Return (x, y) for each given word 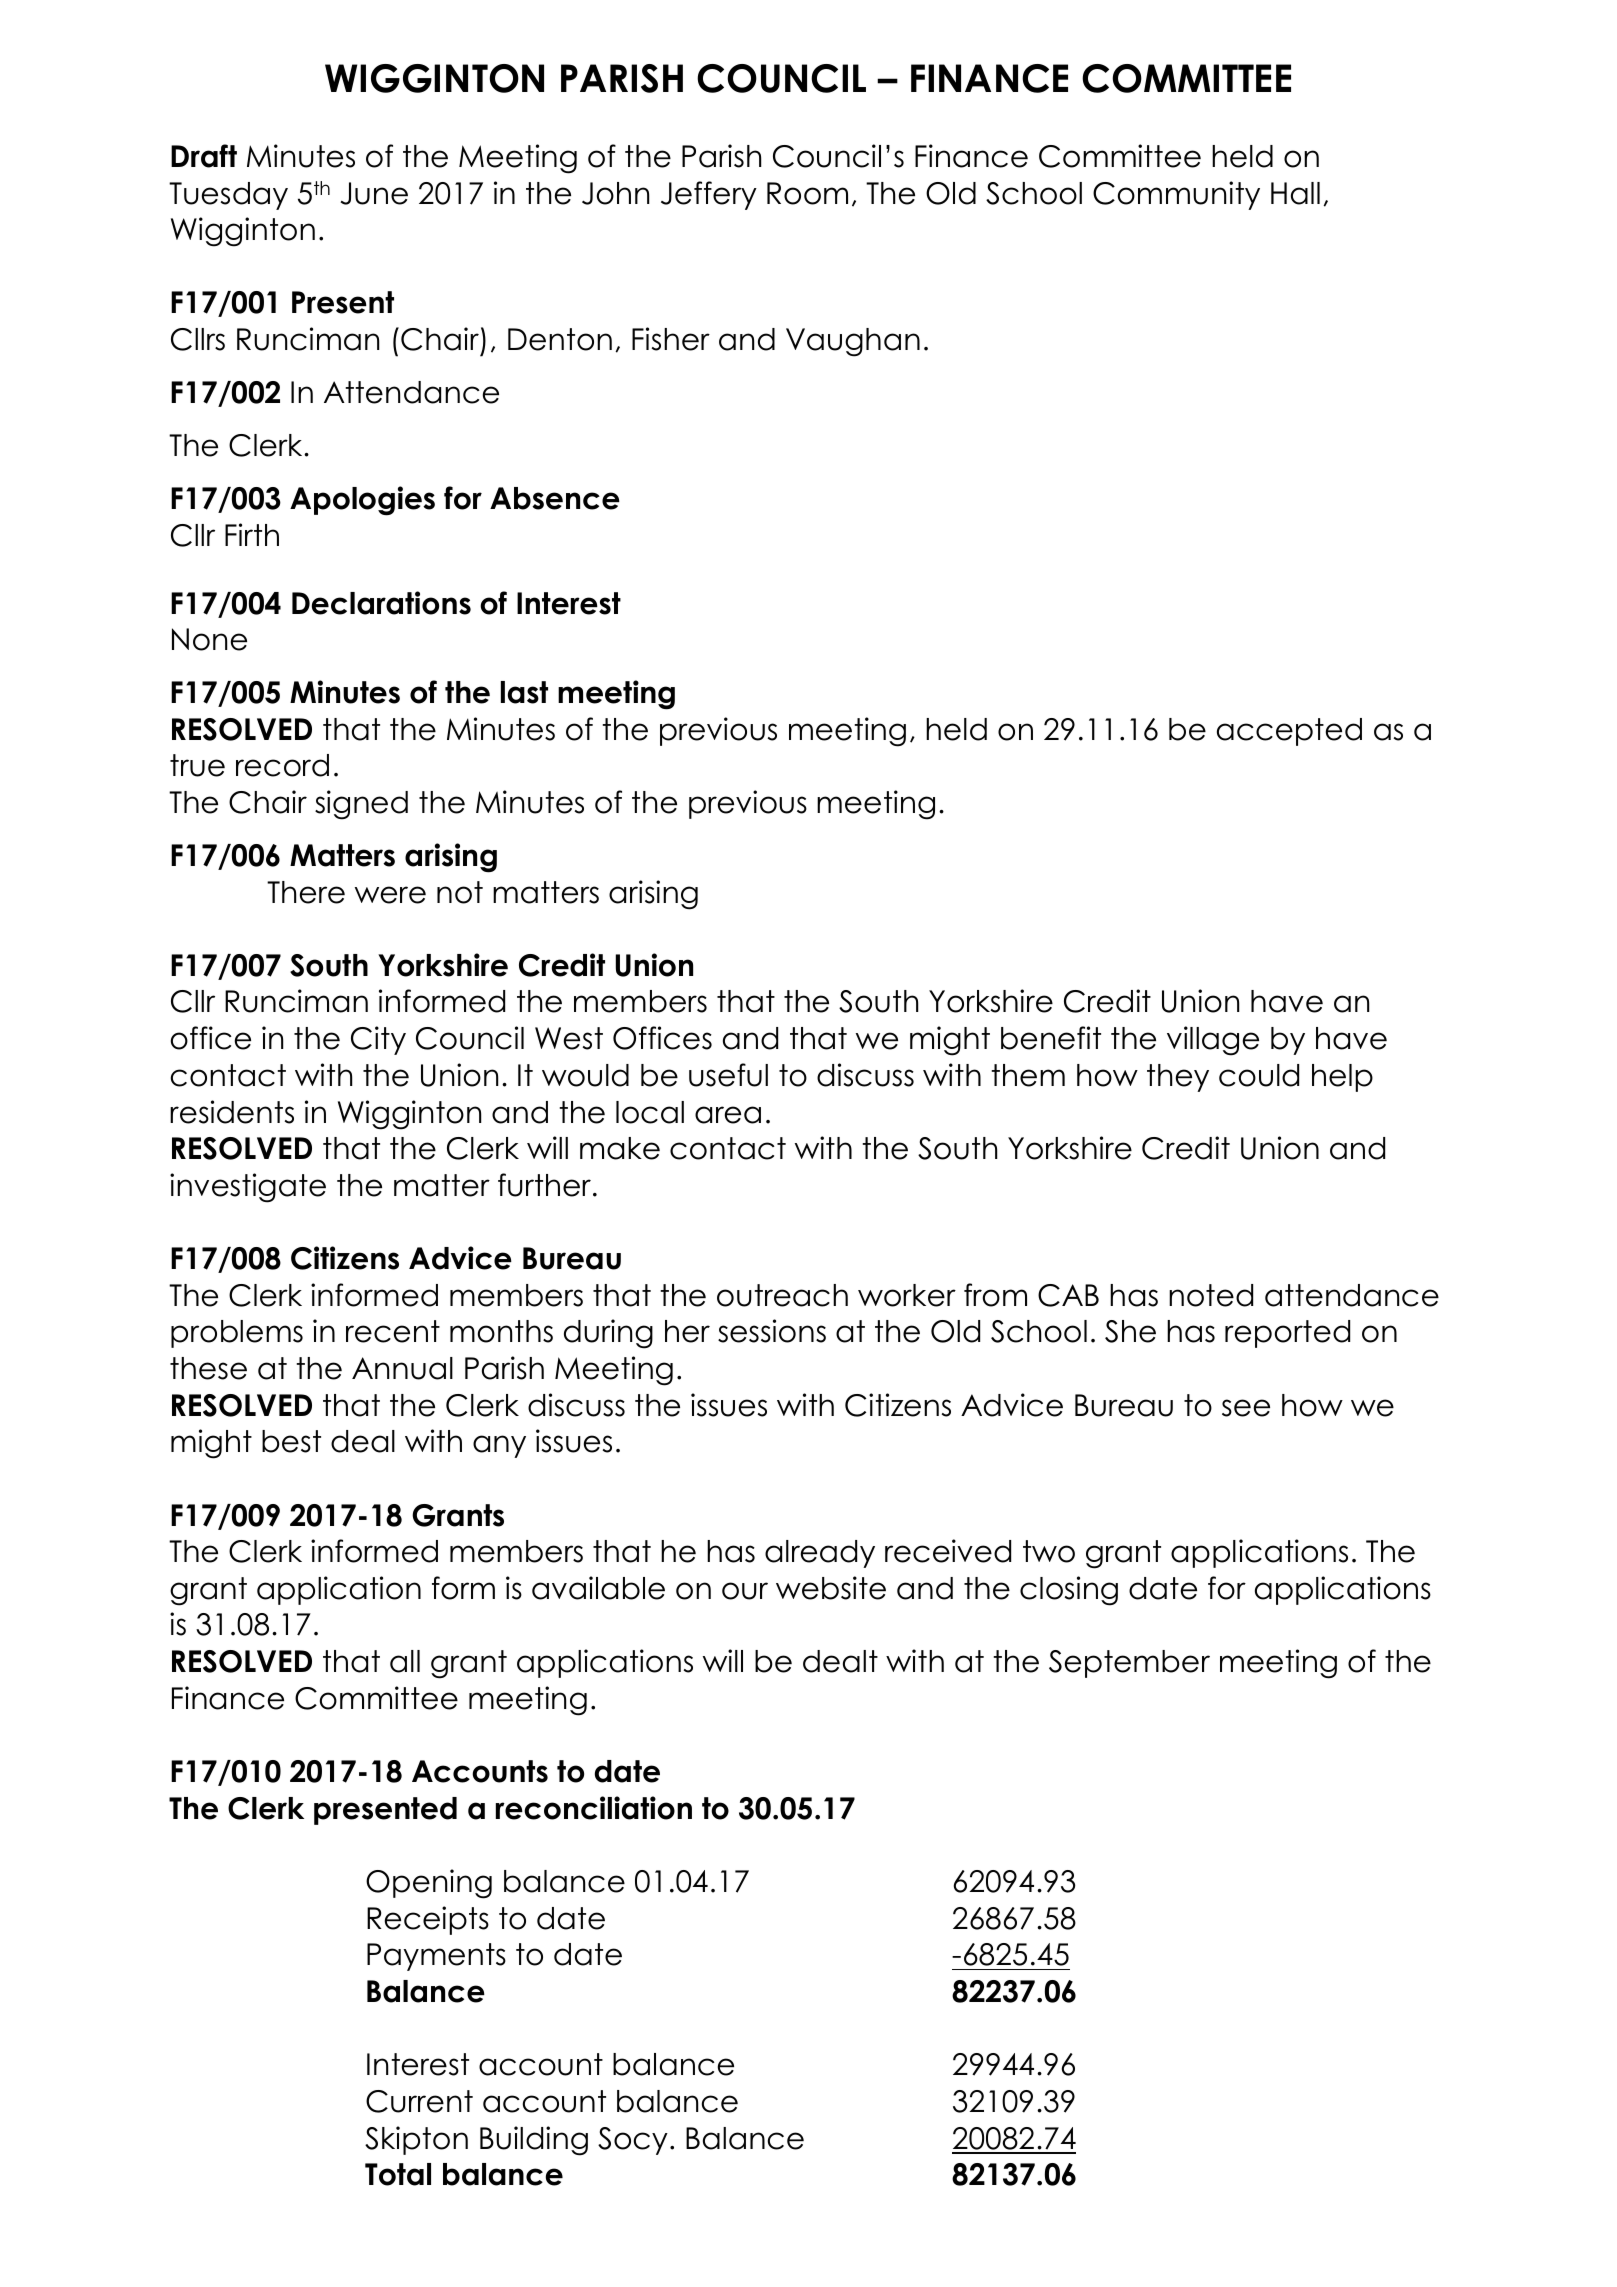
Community (1176, 195)
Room (807, 193)
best (291, 1441)
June (374, 193)
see (1246, 1408)
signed (361, 805)
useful (728, 1075)
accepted (1289, 732)
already (820, 1554)
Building (534, 2141)
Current (419, 2101)
